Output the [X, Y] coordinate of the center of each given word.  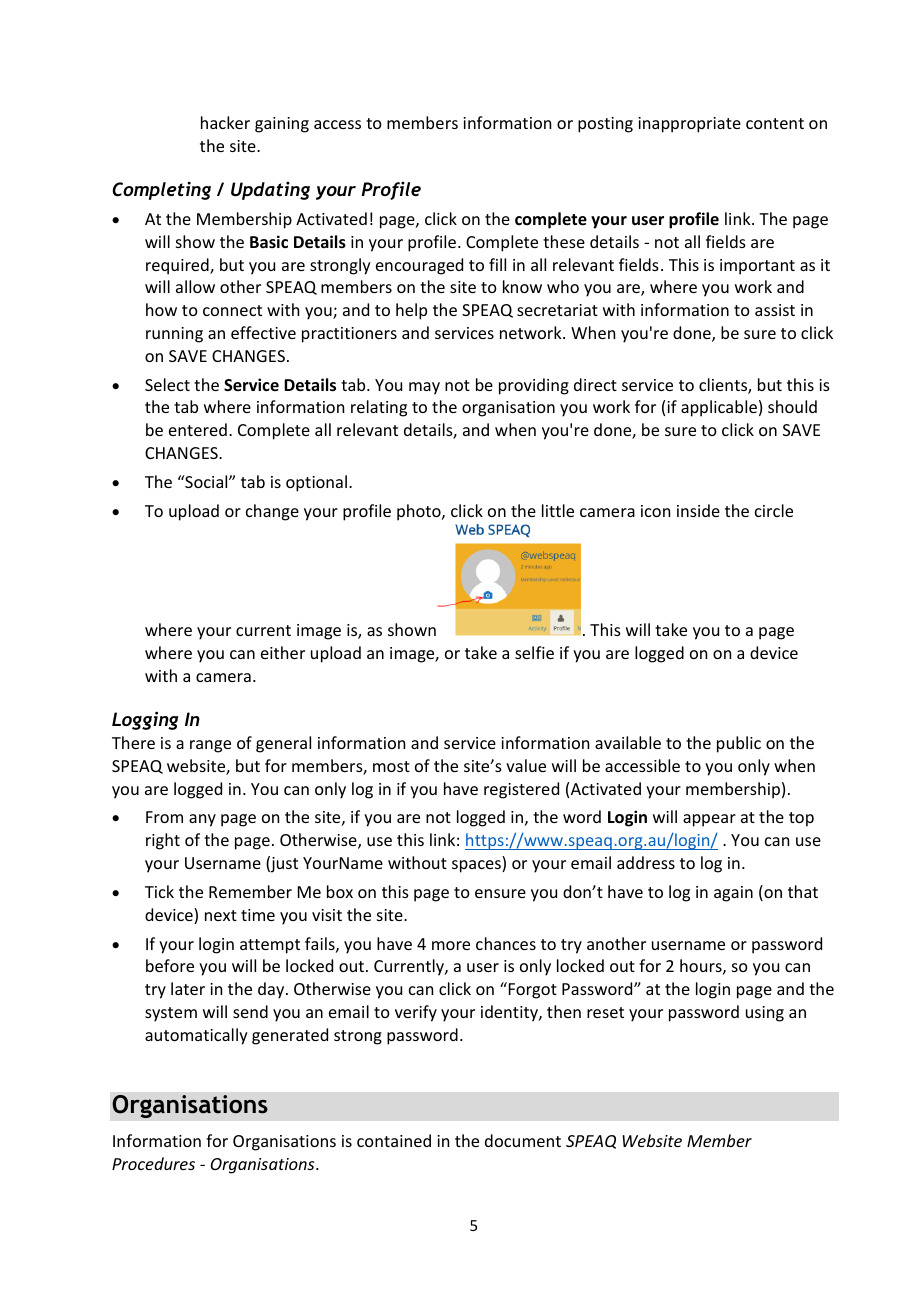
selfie [534, 652]
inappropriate [689, 125]
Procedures [153, 1163]
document [523, 1140]
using [765, 1014]
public [739, 744]
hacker [225, 122]
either [283, 652]
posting [605, 125]
